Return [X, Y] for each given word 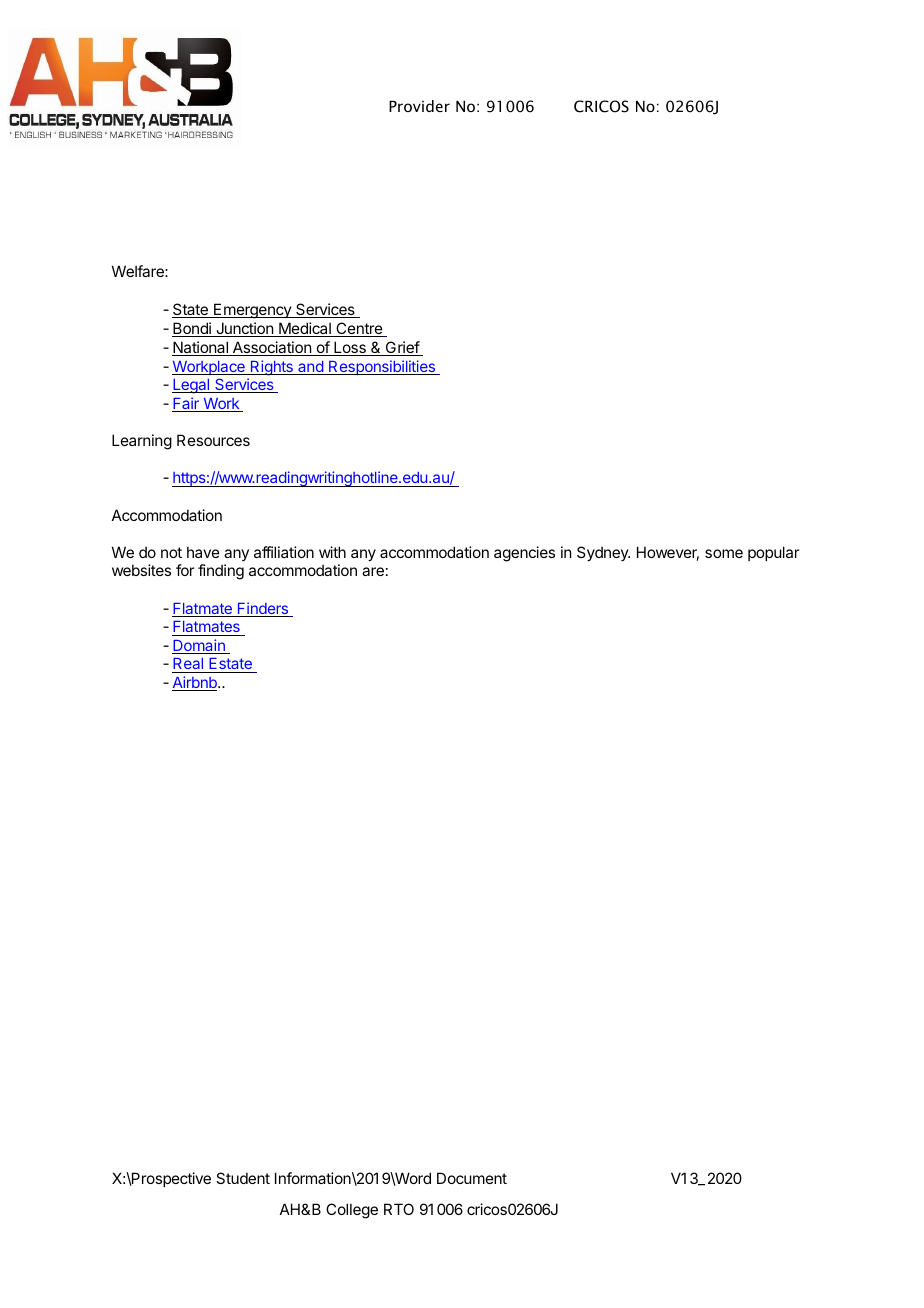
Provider [419, 106]
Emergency [252, 311]
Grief [402, 348]
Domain [199, 646]
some [724, 553]
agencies [524, 554]
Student [243, 1178]
